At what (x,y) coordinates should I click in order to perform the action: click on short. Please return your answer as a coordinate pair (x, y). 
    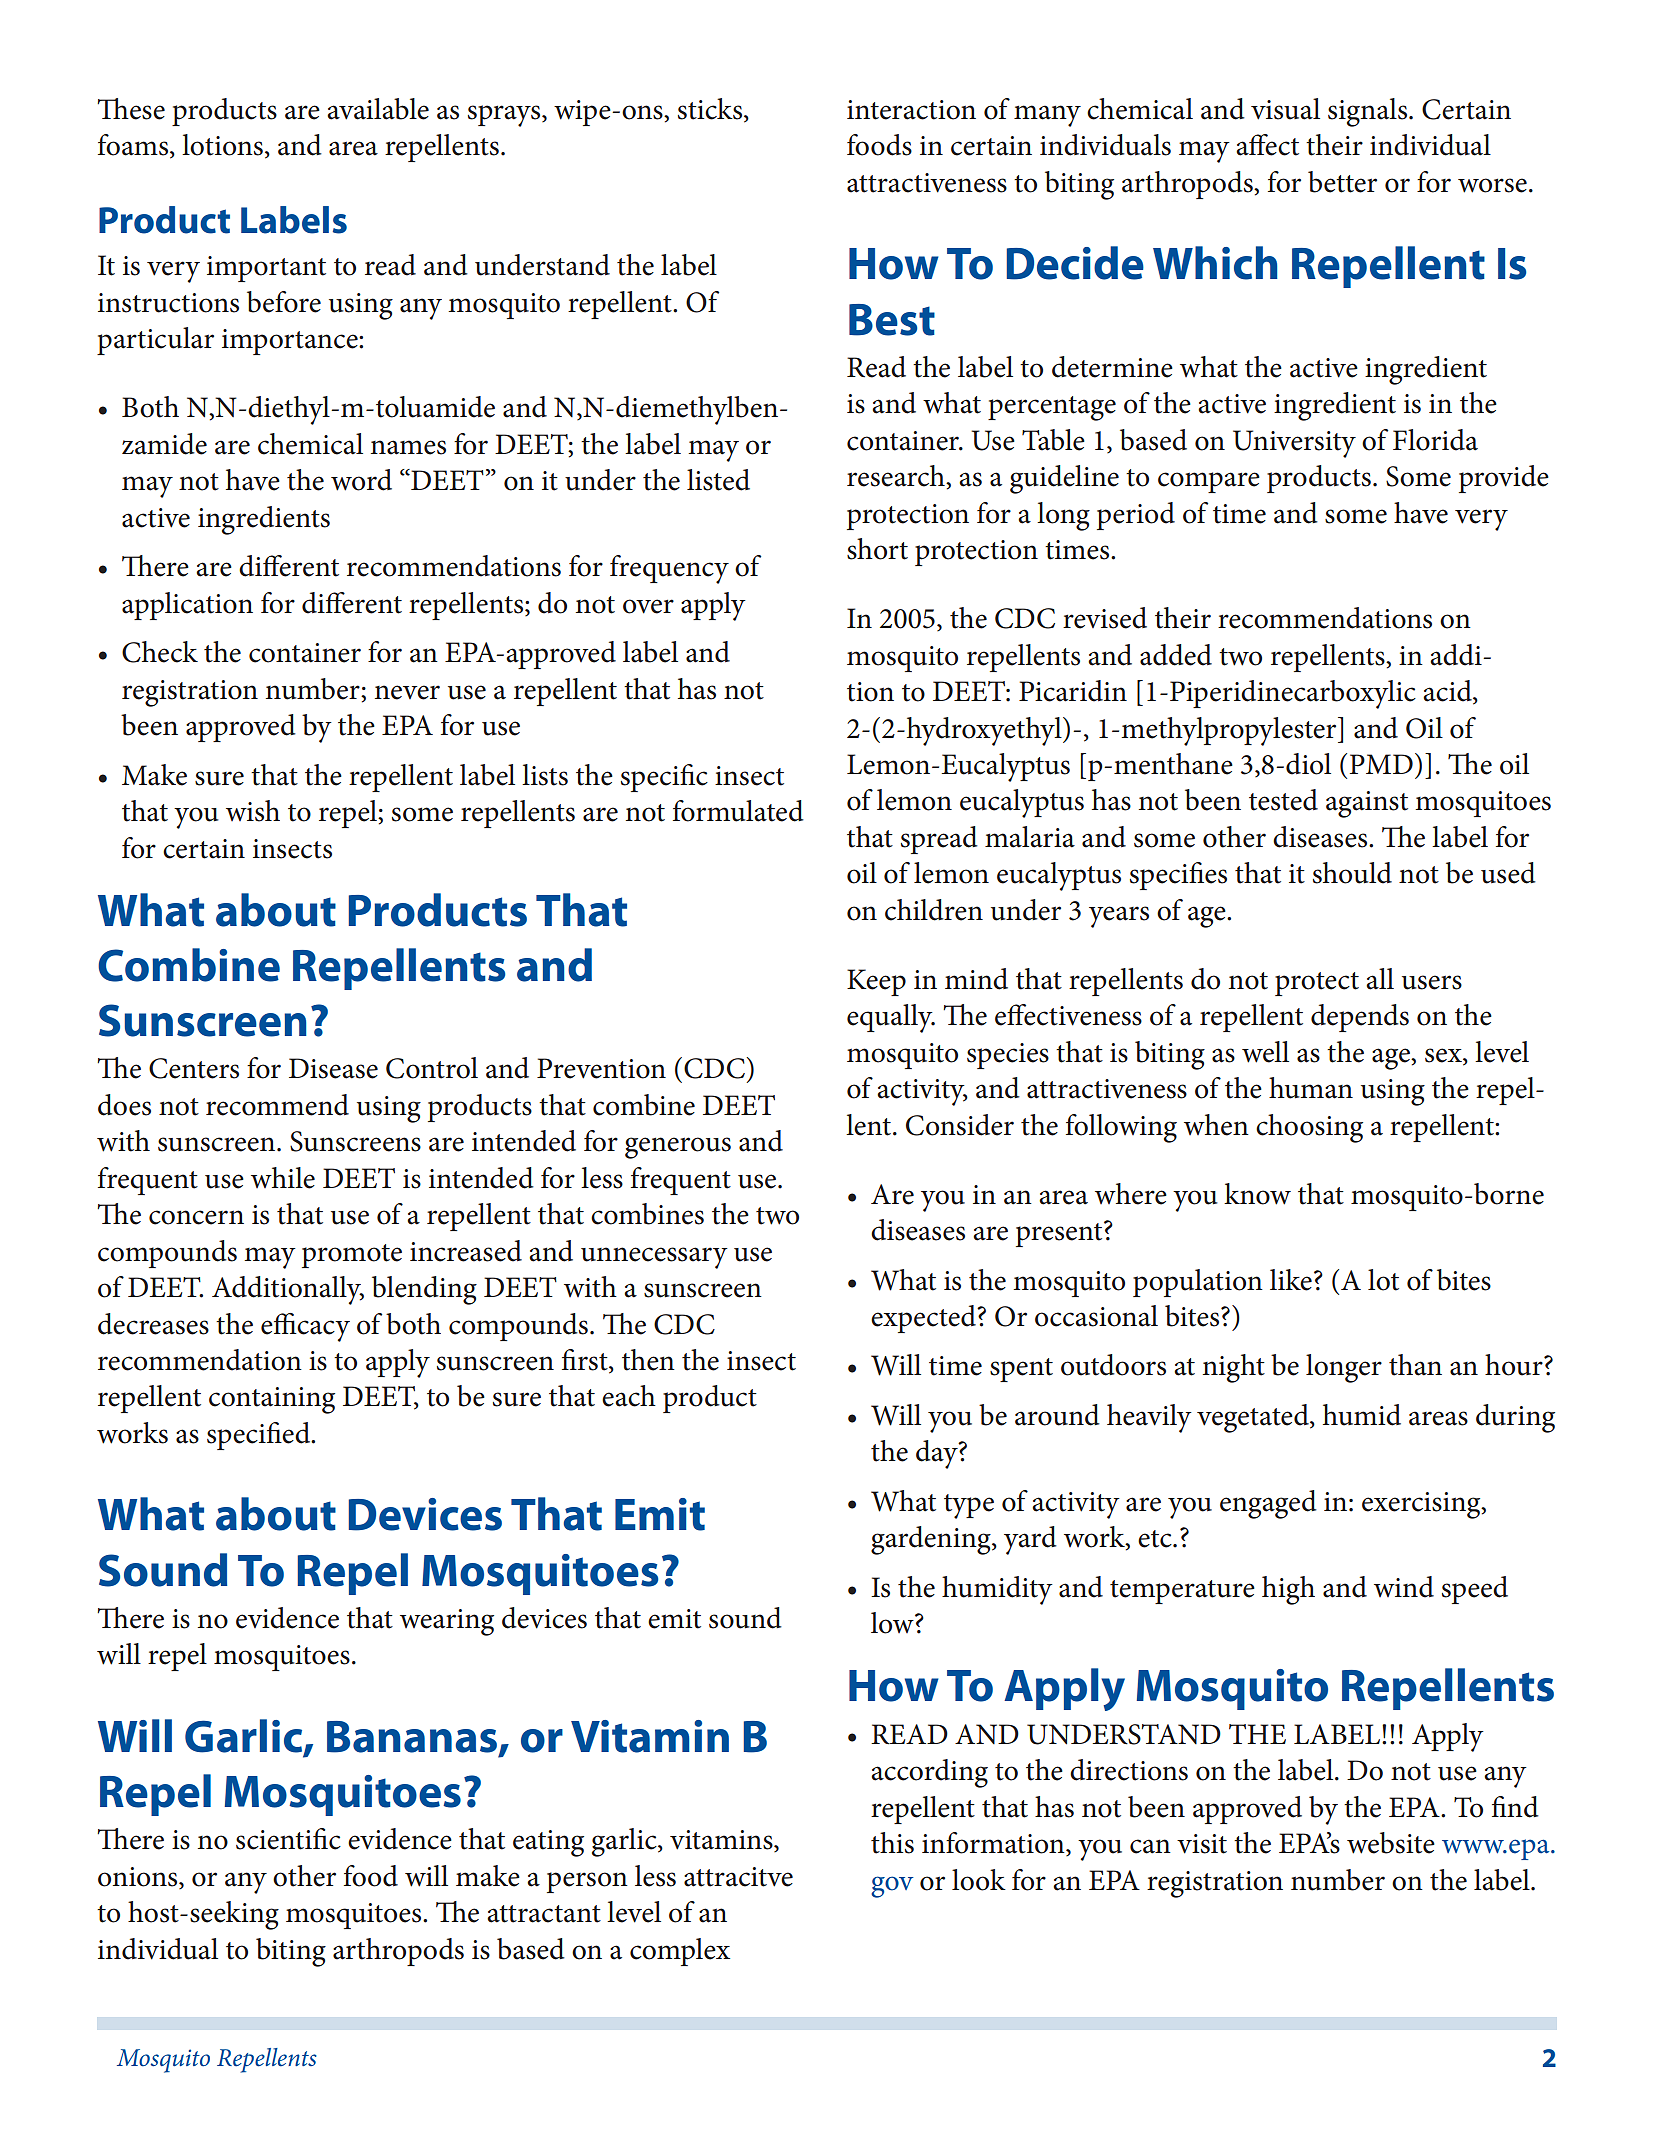
    Looking at the image, I should click on (877, 549).
